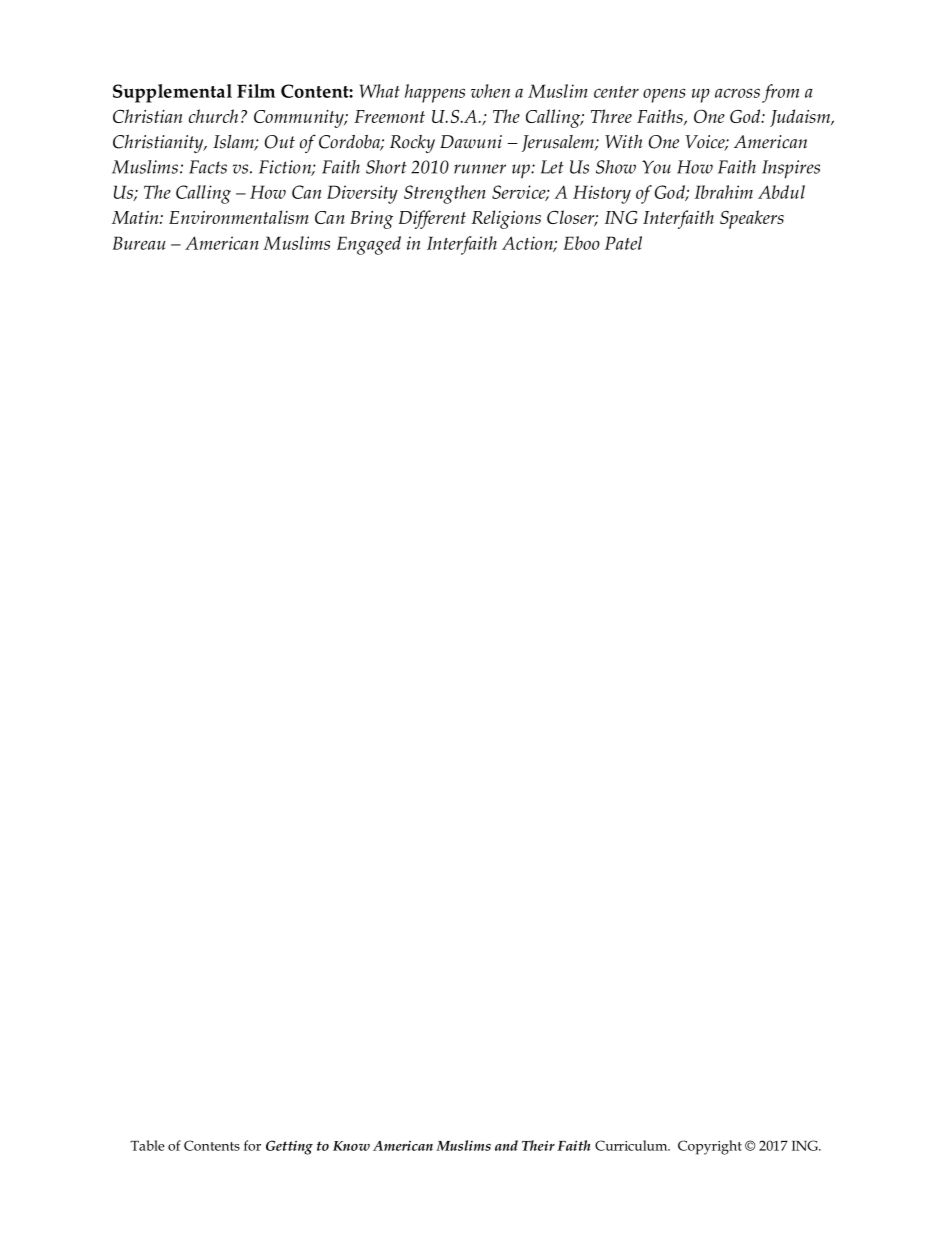 The width and height of the screenshot is (952, 1233). I want to click on Table, so click(147, 1145).
